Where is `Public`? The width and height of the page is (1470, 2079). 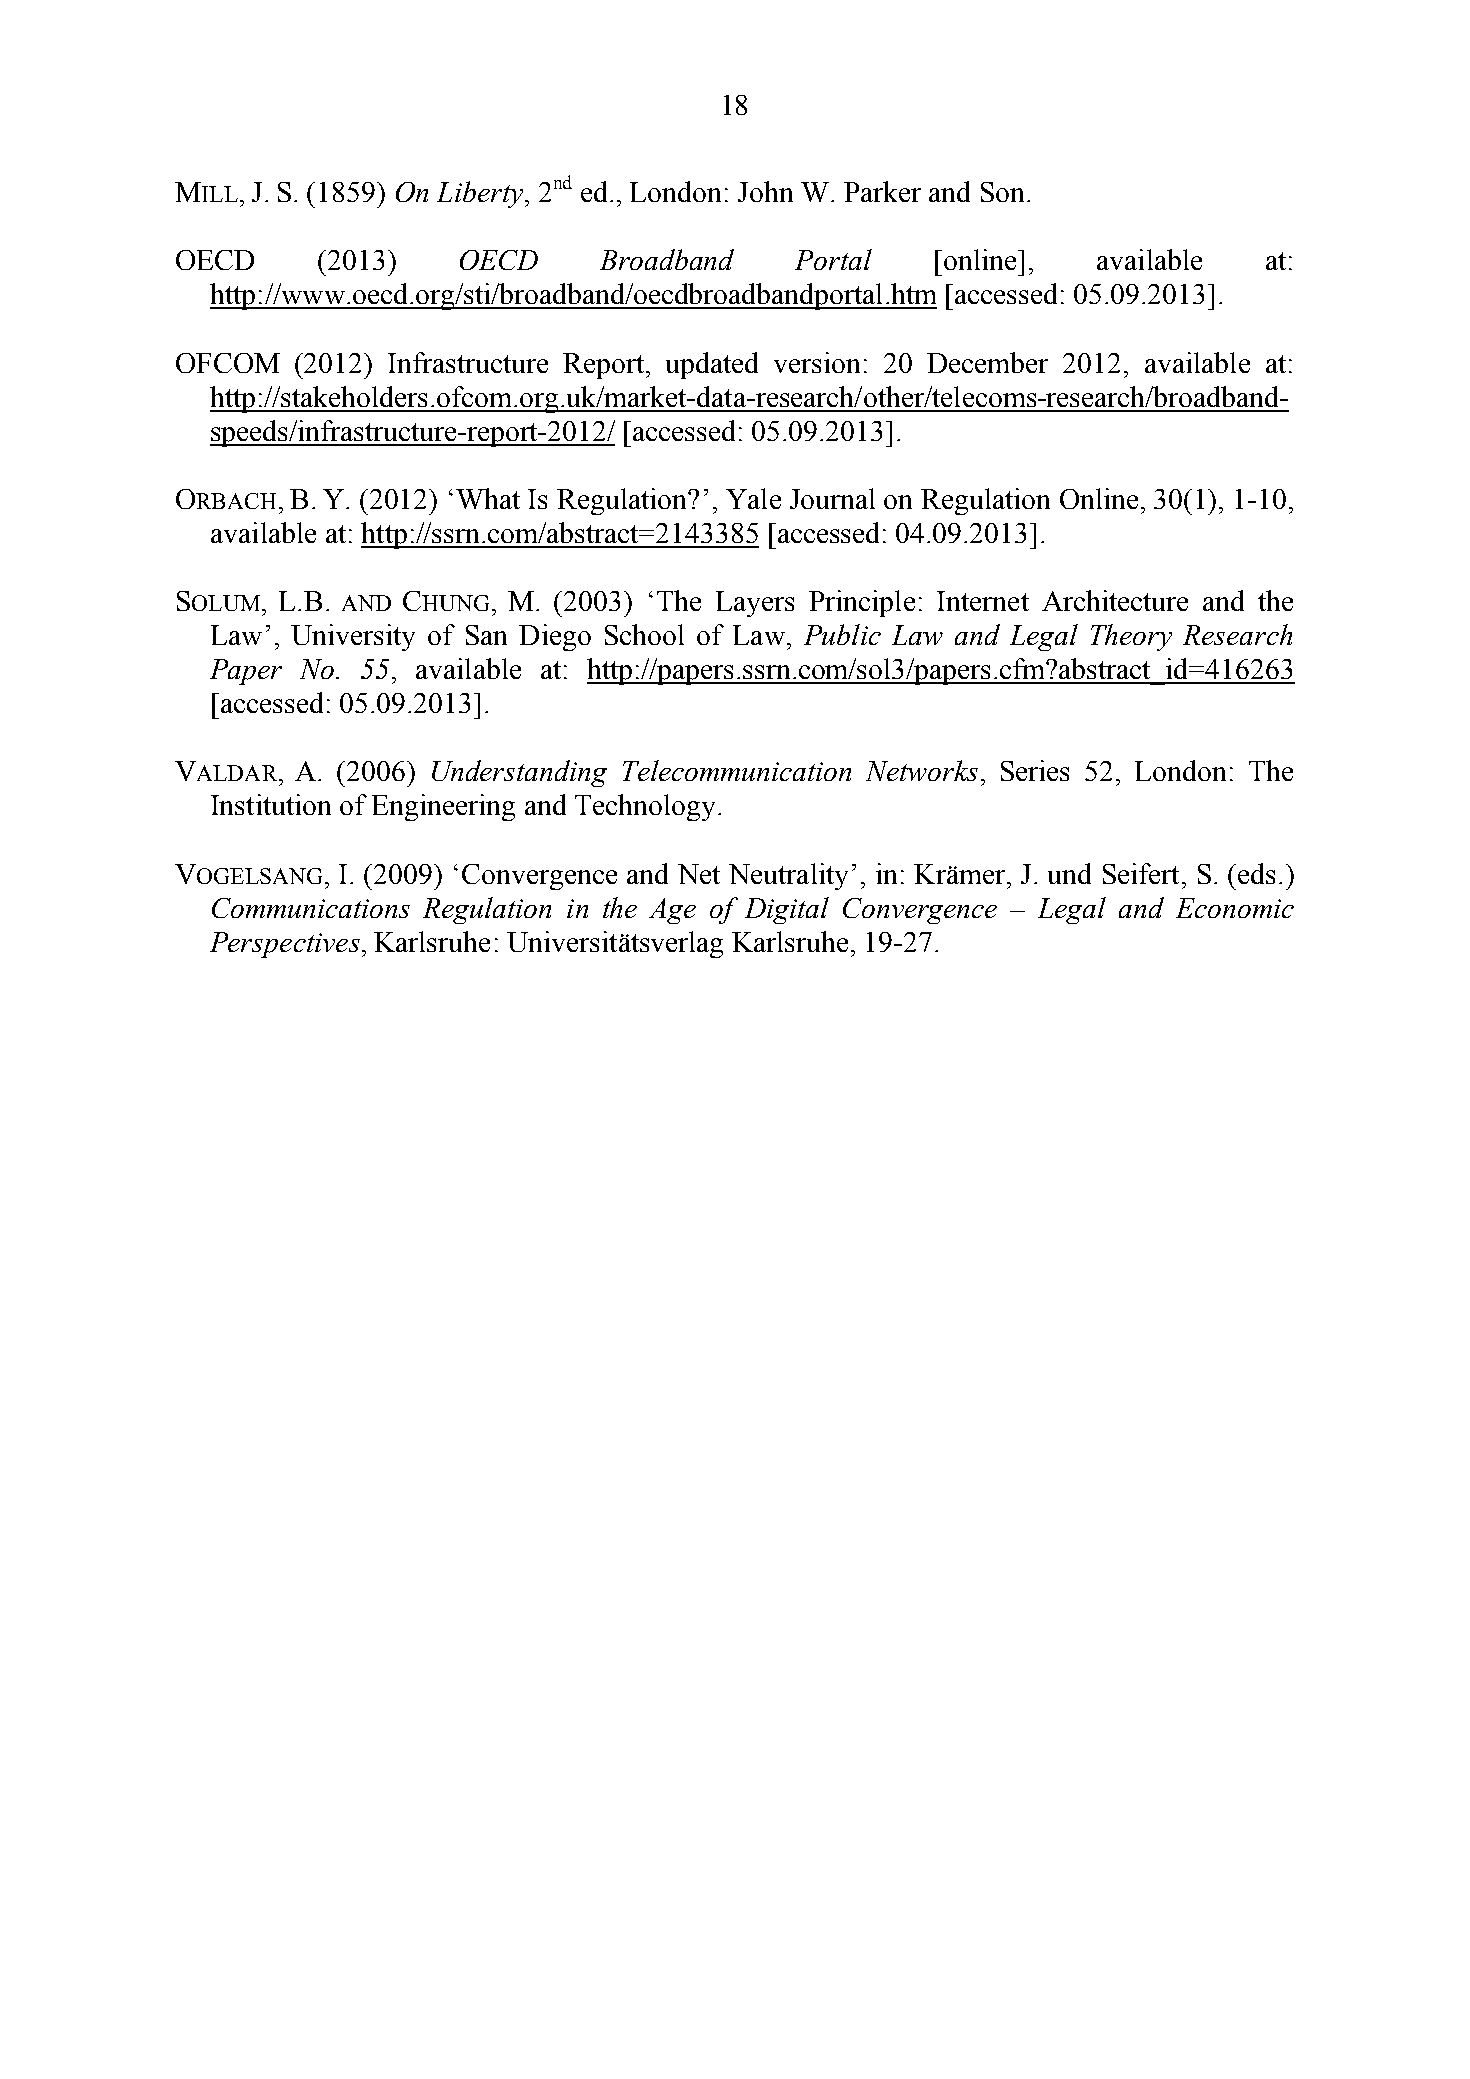 Public is located at coordinates (842, 634).
